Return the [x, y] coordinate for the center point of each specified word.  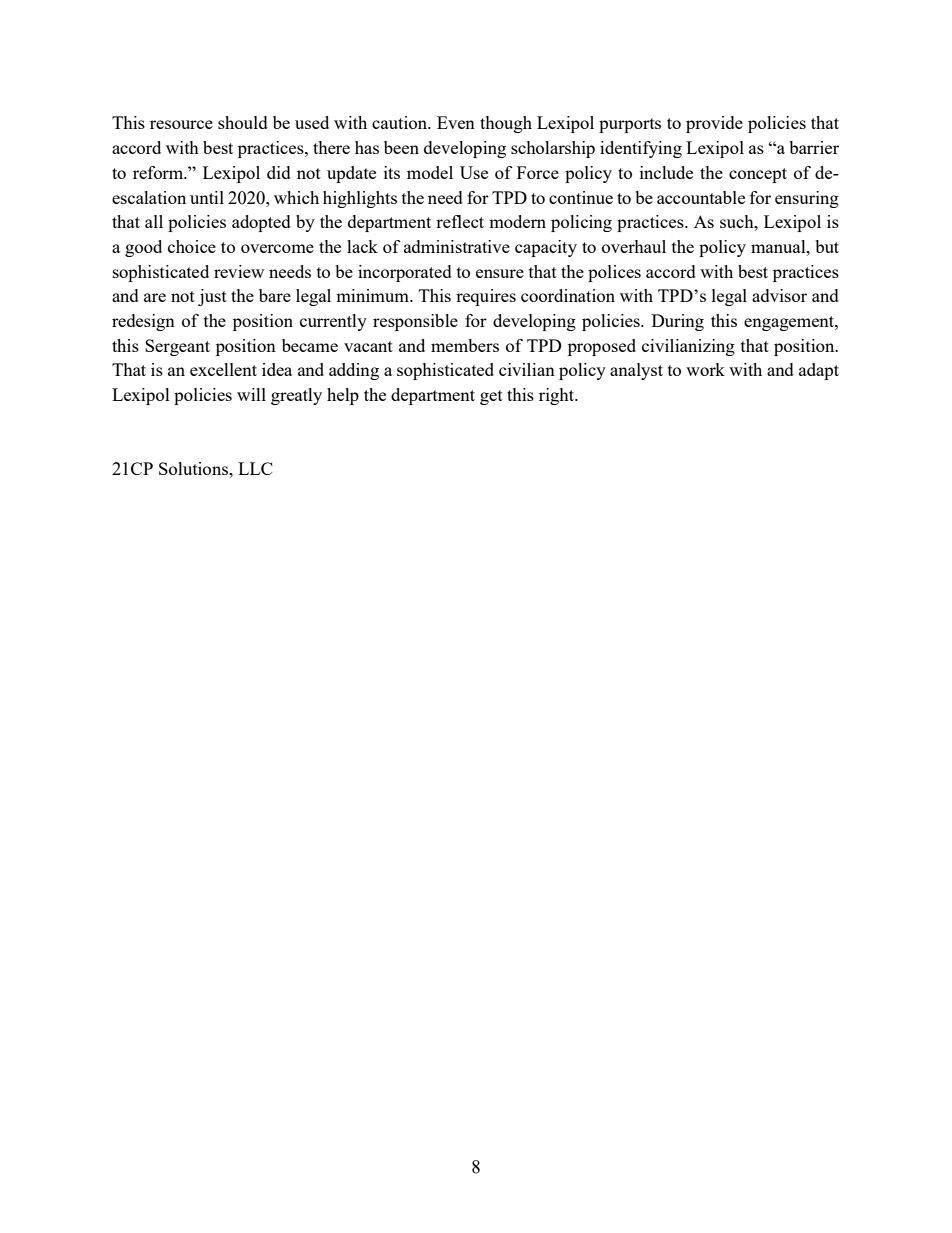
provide [714, 124]
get [491, 397]
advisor [779, 295]
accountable [701, 197]
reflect [460, 221]
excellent [223, 369]
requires [486, 297]
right [558, 396]
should [243, 122]
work [705, 369]
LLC [255, 468]
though [506, 124]
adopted [261, 223]
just [212, 297]
